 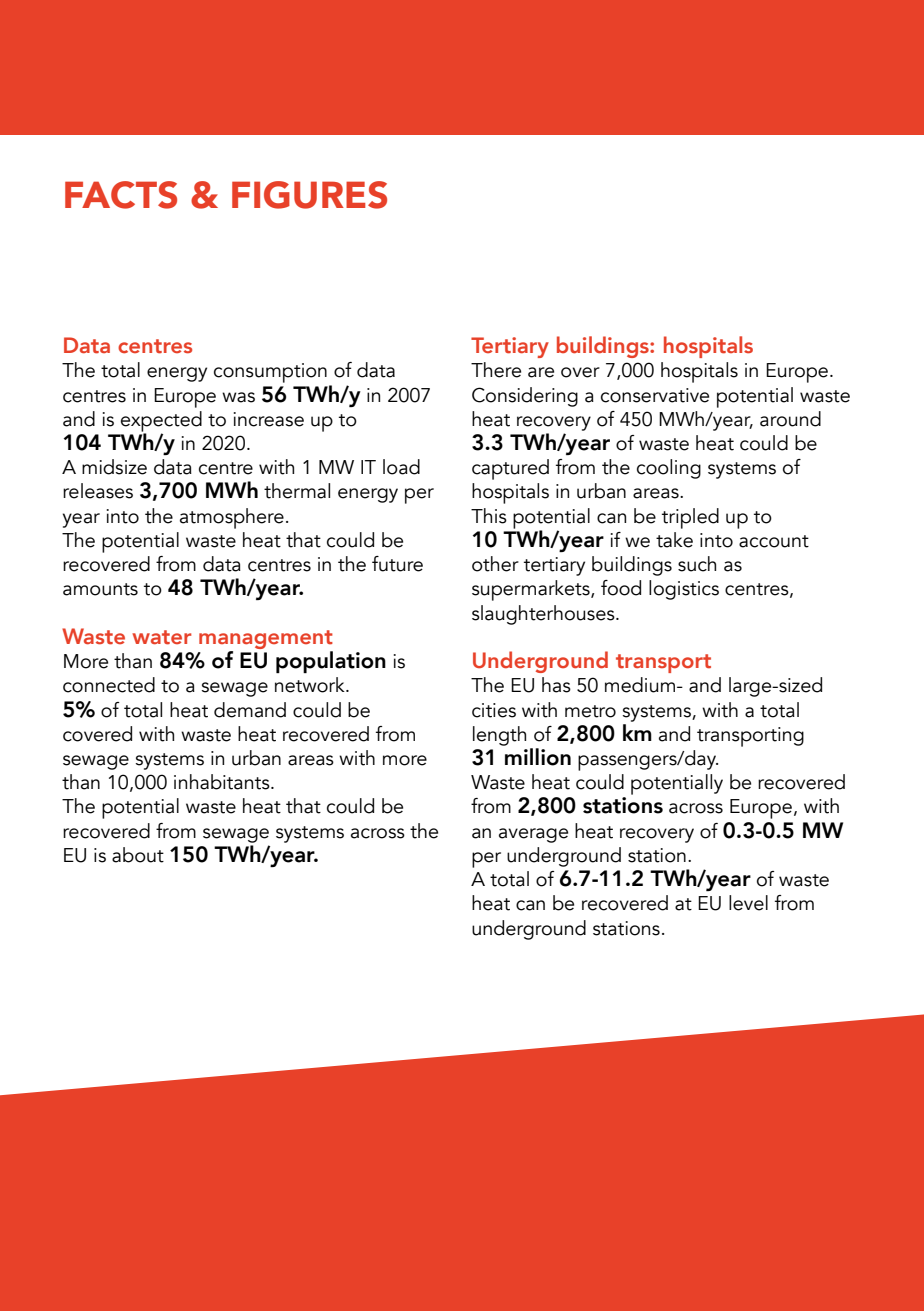 What do you see at coordinates (684, 590) in the screenshot?
I see `logistics` at bounding box center [684, 590].
